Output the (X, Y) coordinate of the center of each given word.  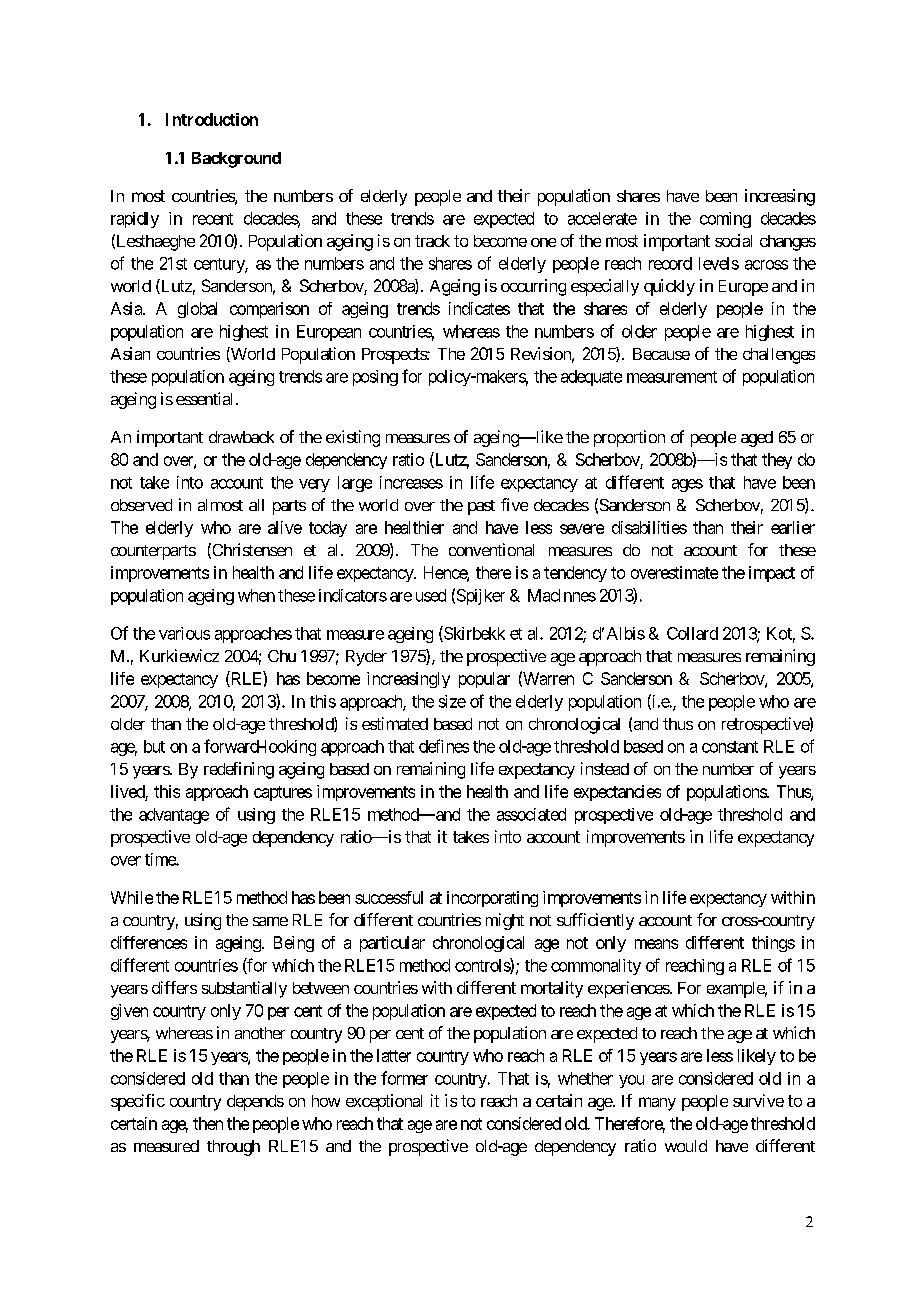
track (432, 241)
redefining (239, 770)
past (481, 507)
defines (444, 746)
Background (236, 160)
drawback (241, 437)
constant (730, 747)
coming (725, 220)
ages (687, 485)
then (208, 1123)
